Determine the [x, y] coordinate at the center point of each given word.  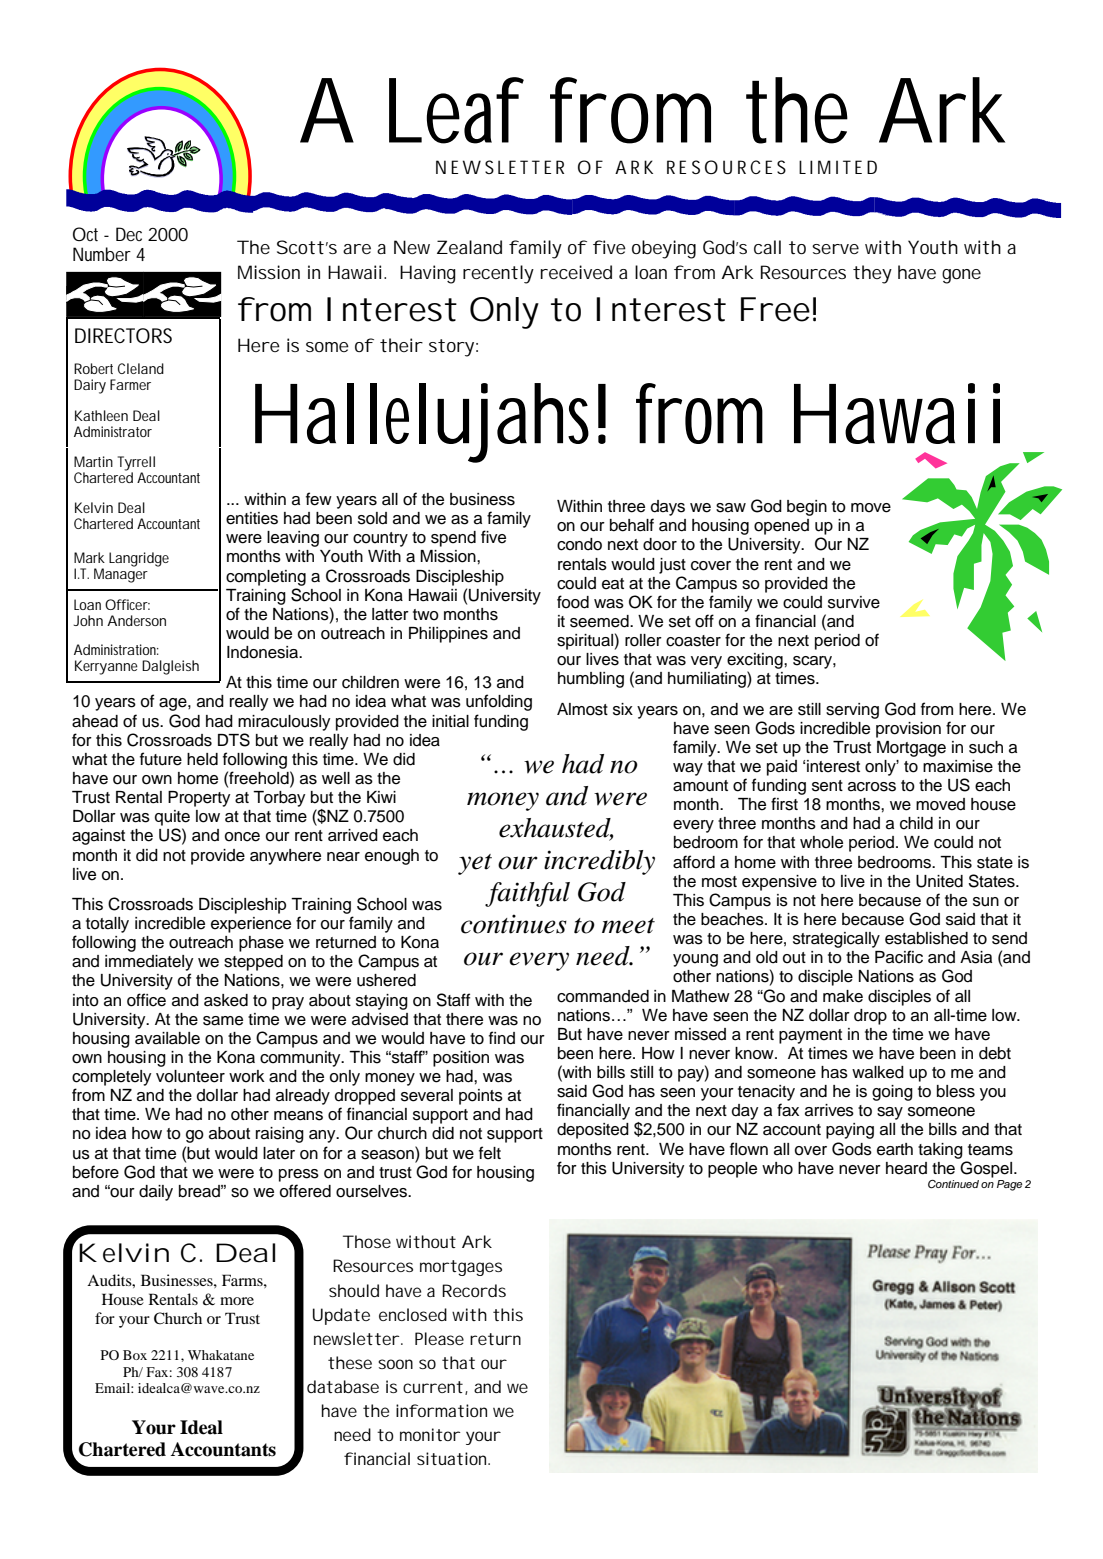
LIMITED [838, 167]
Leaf [456, 110]
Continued [953, 1184]
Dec [129, 234]
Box [135, 1355]
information [441, 1410]
